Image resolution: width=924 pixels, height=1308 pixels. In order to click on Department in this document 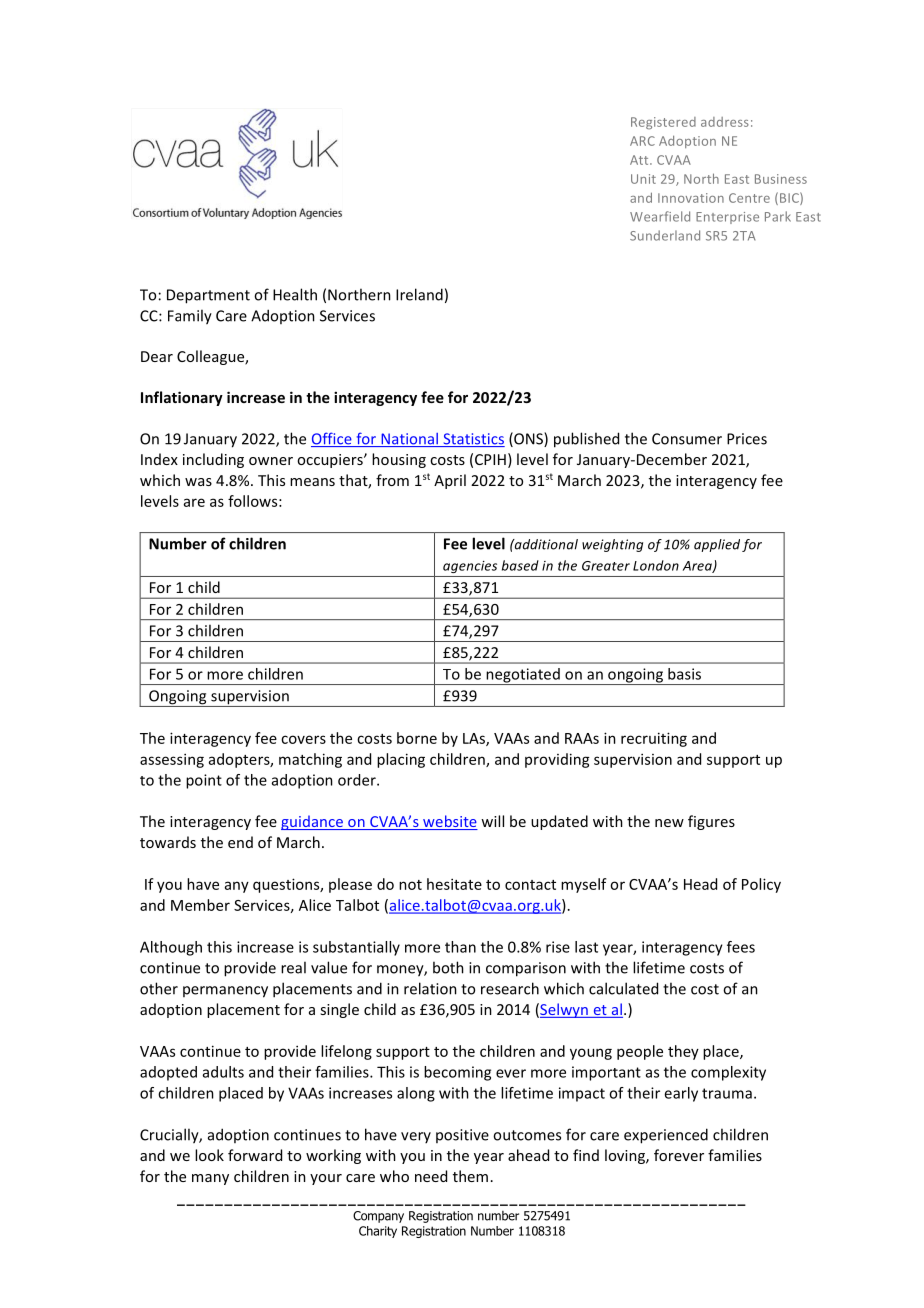, I will do `click(208, 296)`.
